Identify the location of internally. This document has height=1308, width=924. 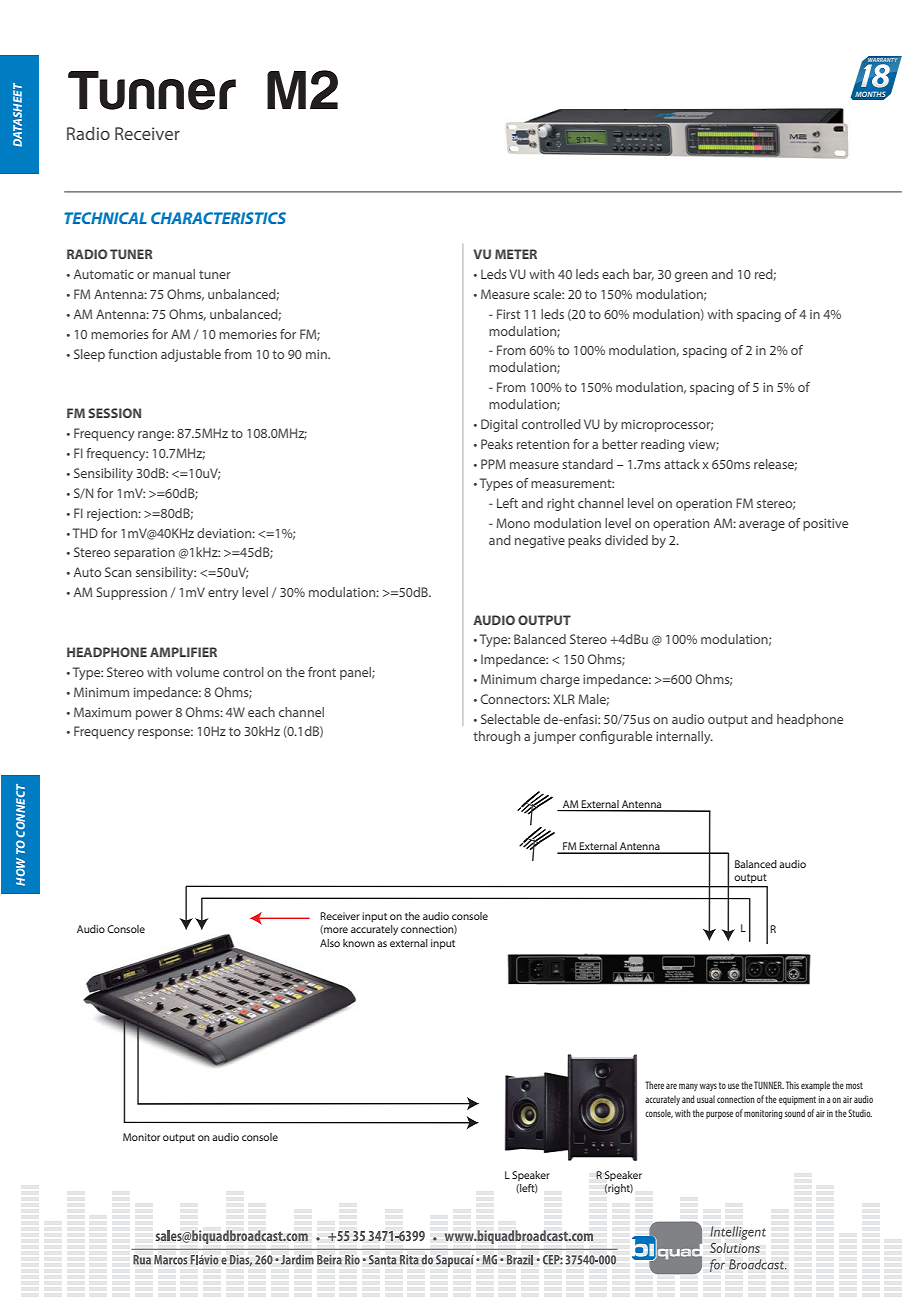
(684, 737).
